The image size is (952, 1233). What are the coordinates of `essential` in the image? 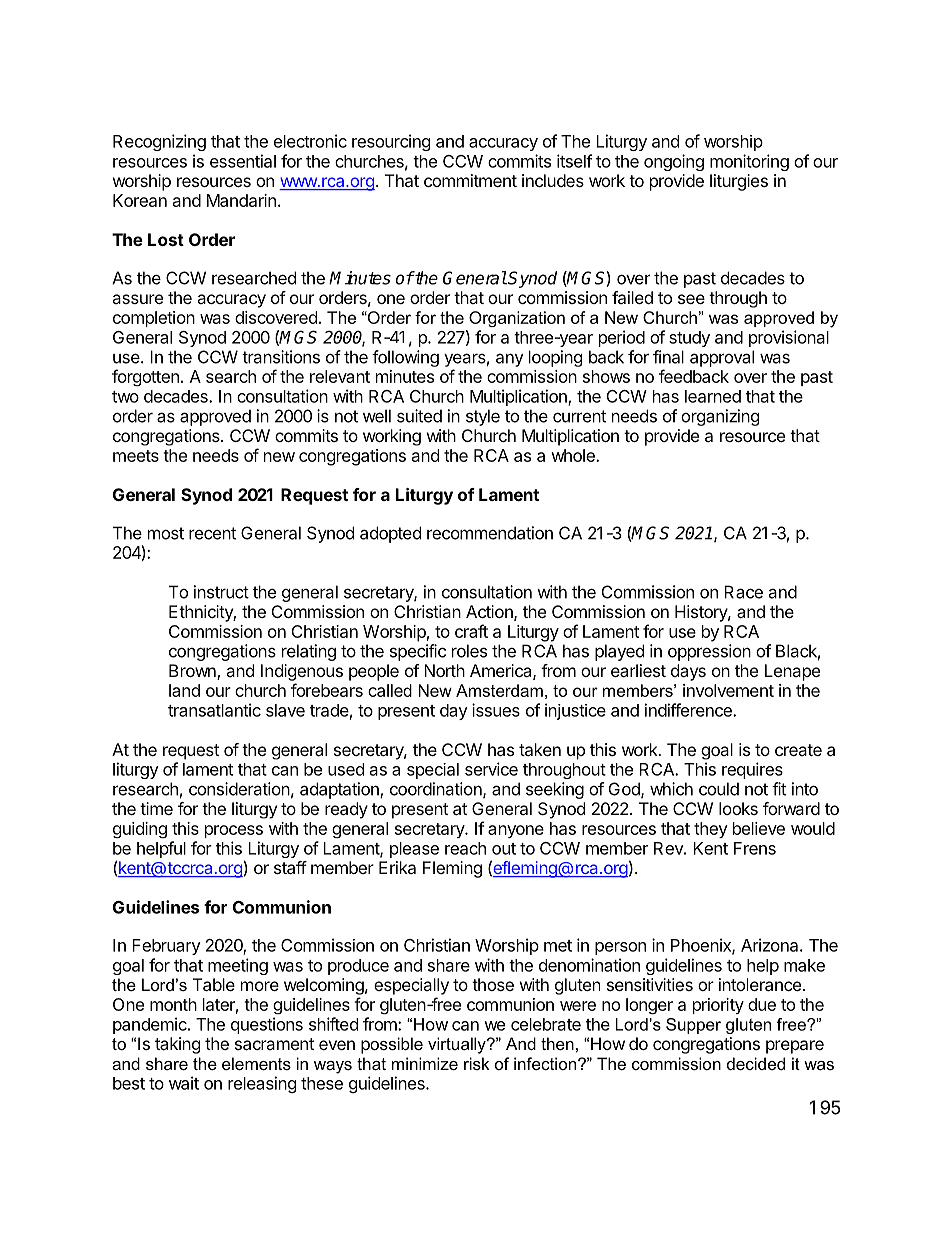 It's located at (243, 161).
